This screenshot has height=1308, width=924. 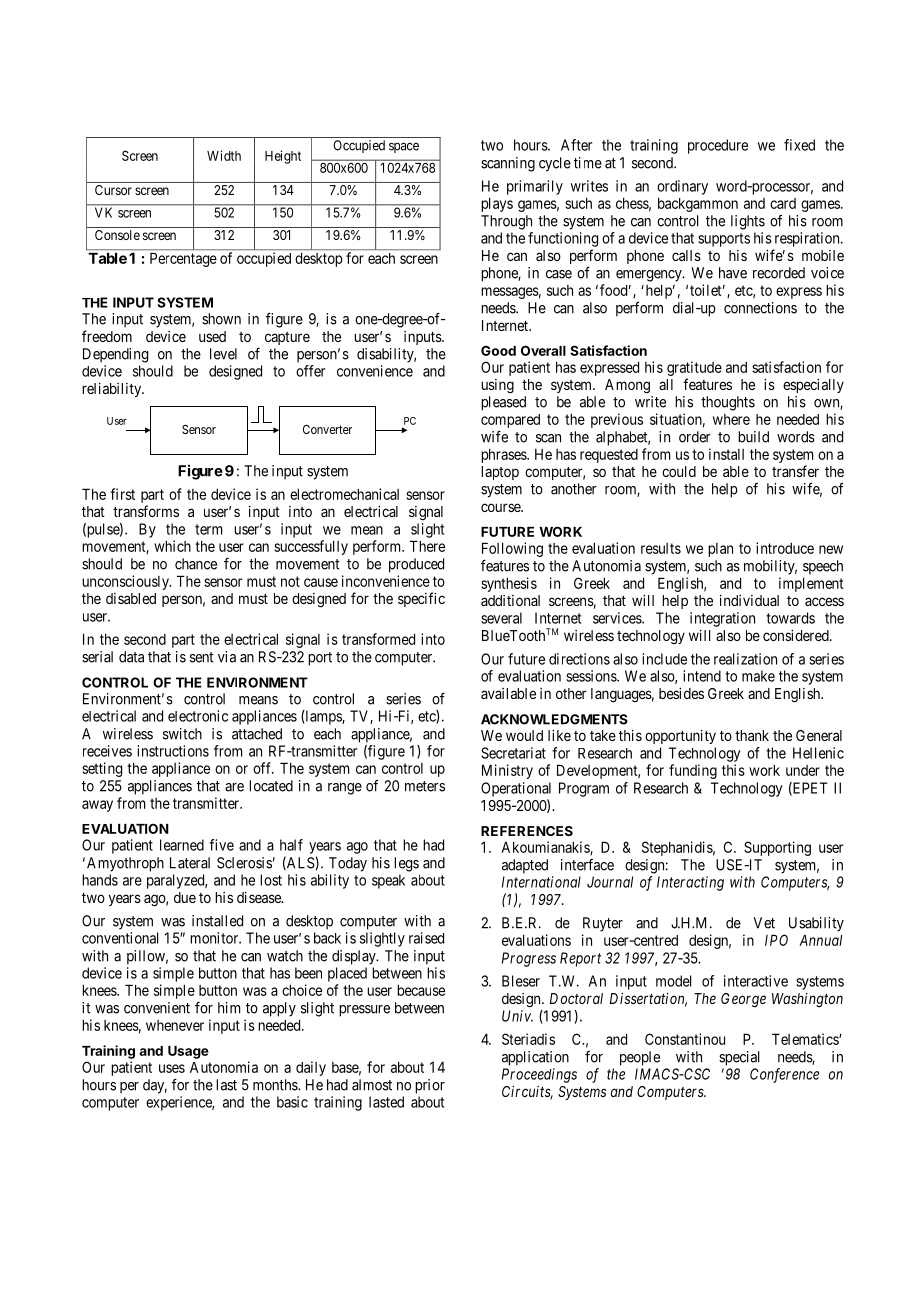 What do you see at coordinates (795, 471) in the screenshot?
I see `transfer` at bounding box center [795, 471].
